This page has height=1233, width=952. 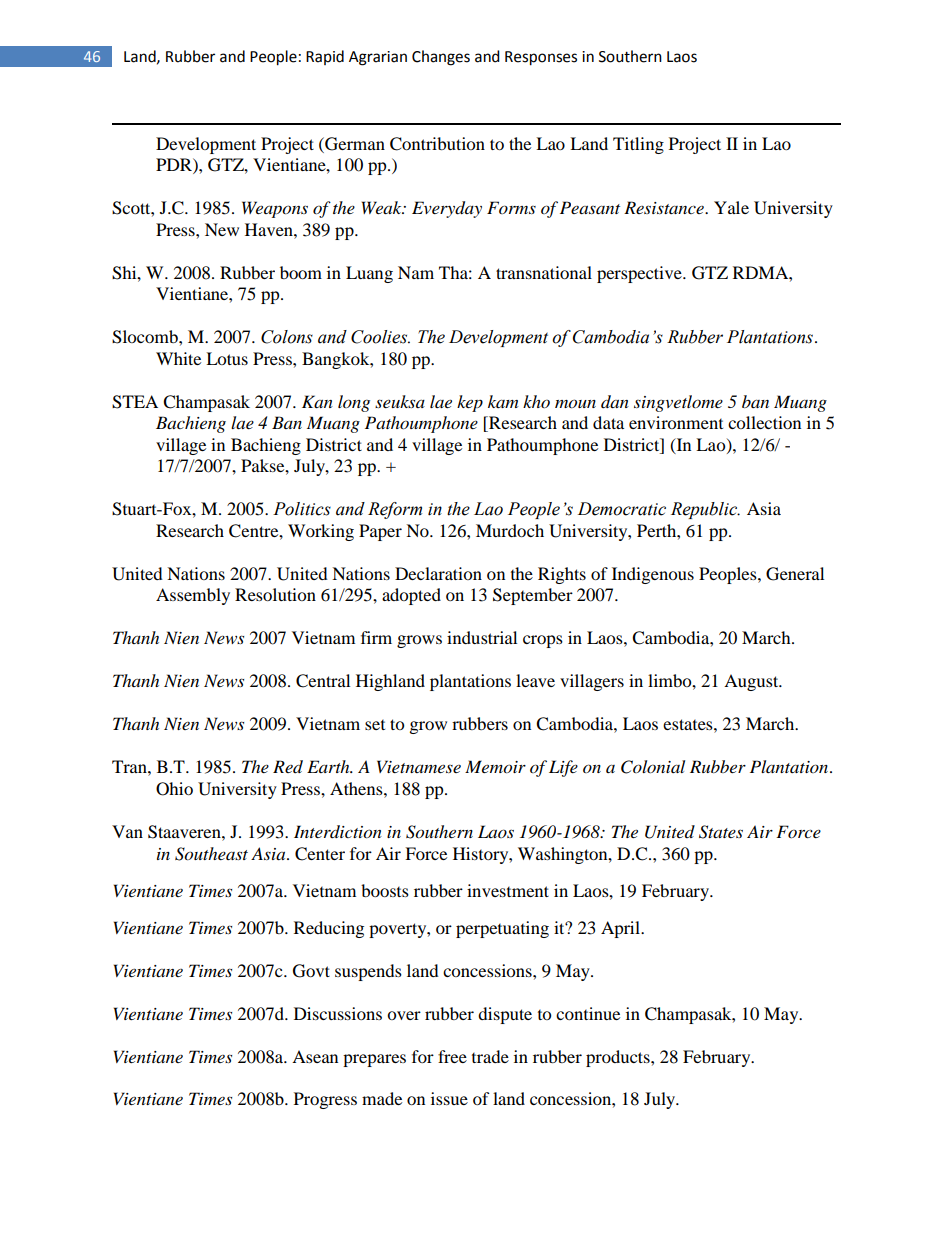 What do you see at coordinates (438, 573) in the page?
I see `Declaration` at bounding box center [438, 573].
